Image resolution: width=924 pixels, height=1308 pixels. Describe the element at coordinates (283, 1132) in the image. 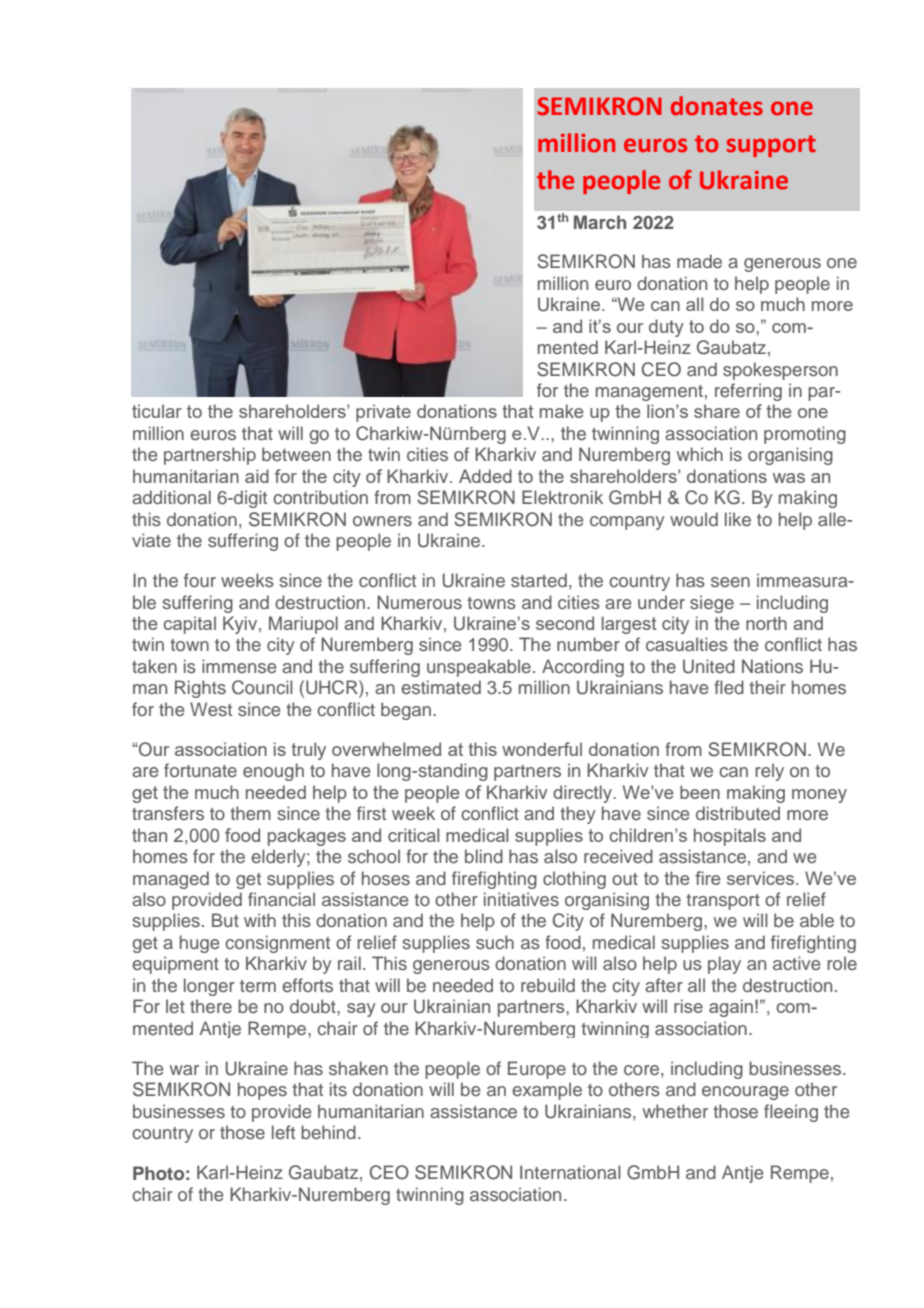

I see `left` at that location.
